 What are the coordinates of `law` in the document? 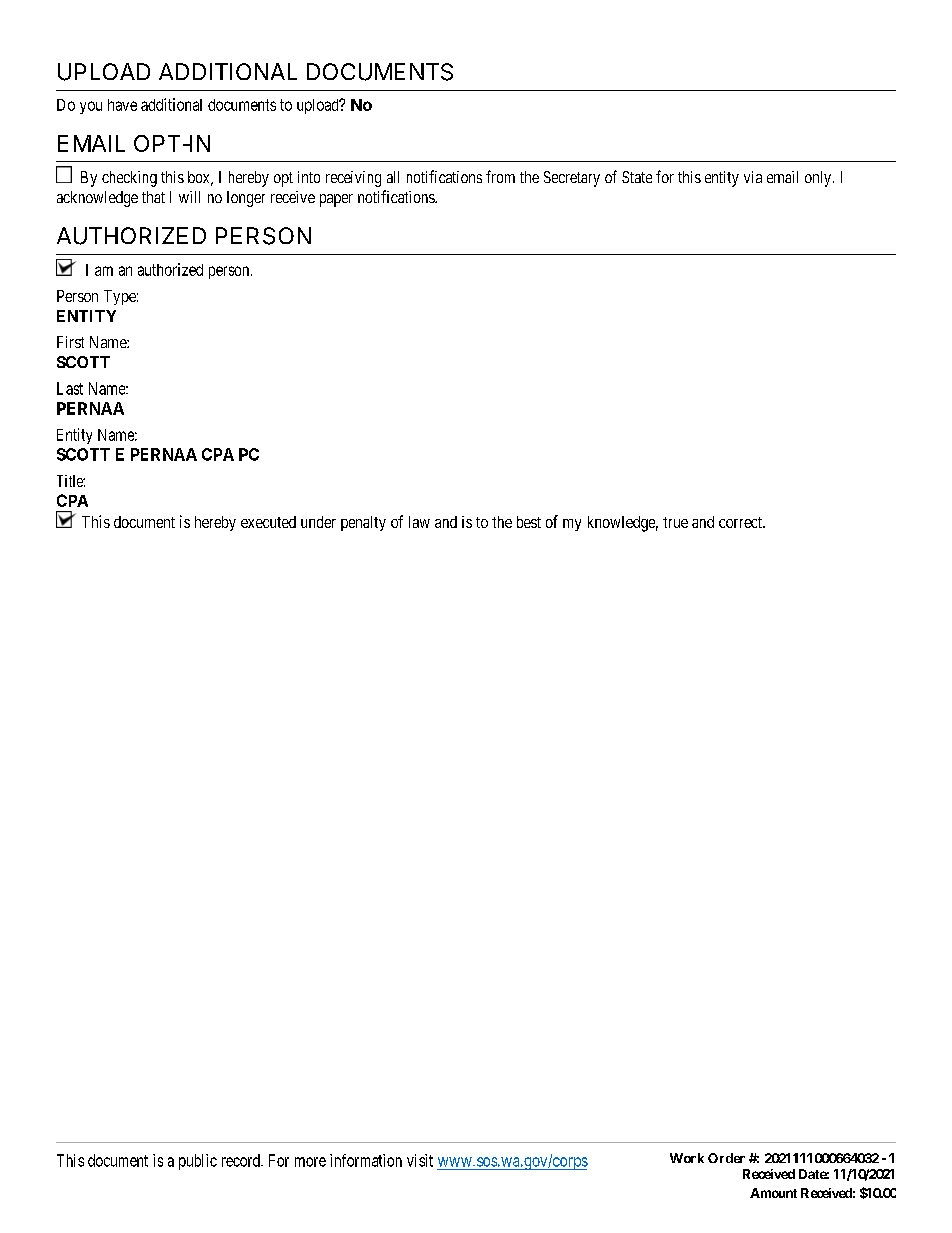 It's located at (419, 522).
